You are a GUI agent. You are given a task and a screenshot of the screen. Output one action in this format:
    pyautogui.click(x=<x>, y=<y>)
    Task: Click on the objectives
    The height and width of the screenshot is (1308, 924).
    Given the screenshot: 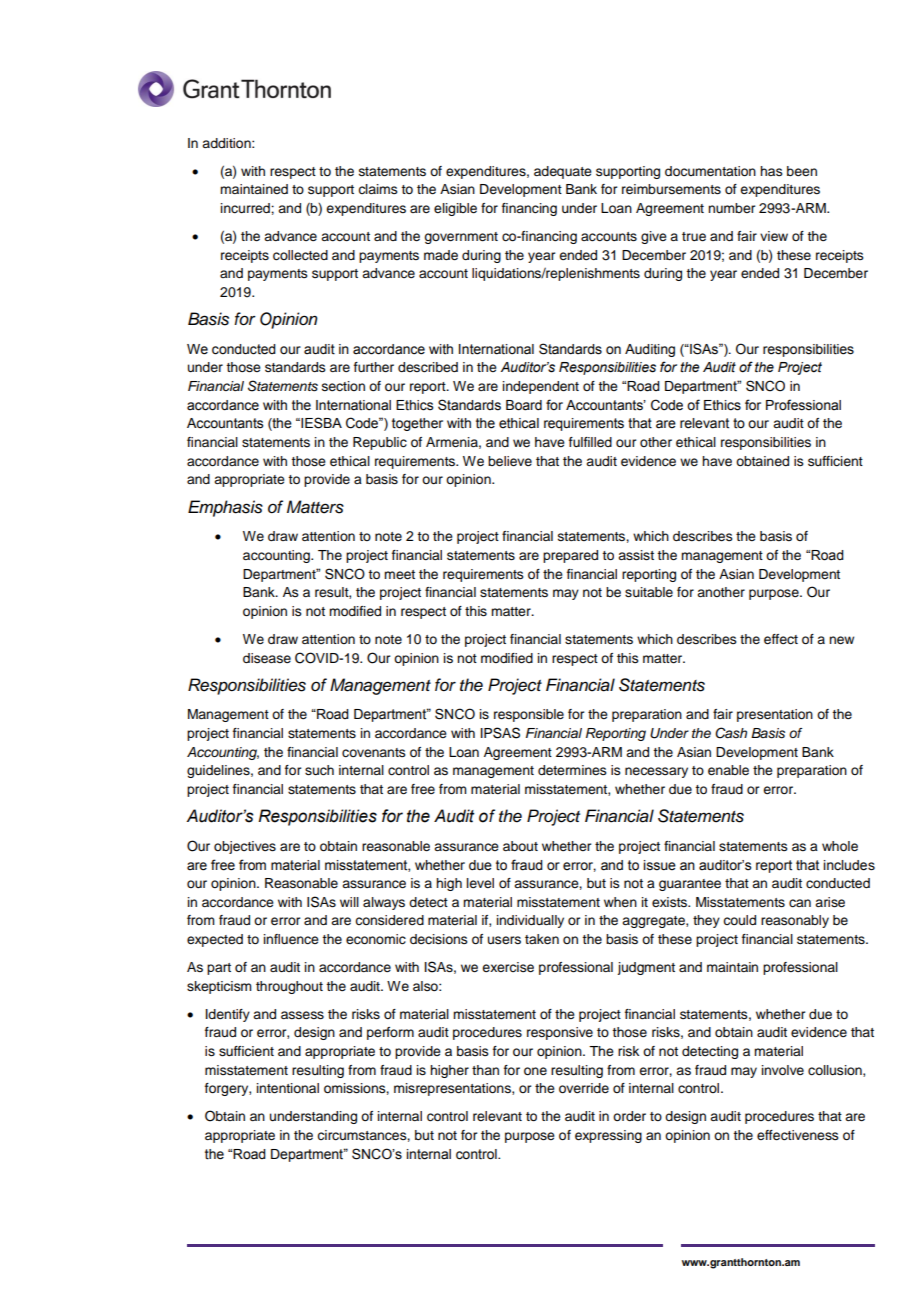 What is the action you would take?
    pyautogui.click(x=245, y=847)
